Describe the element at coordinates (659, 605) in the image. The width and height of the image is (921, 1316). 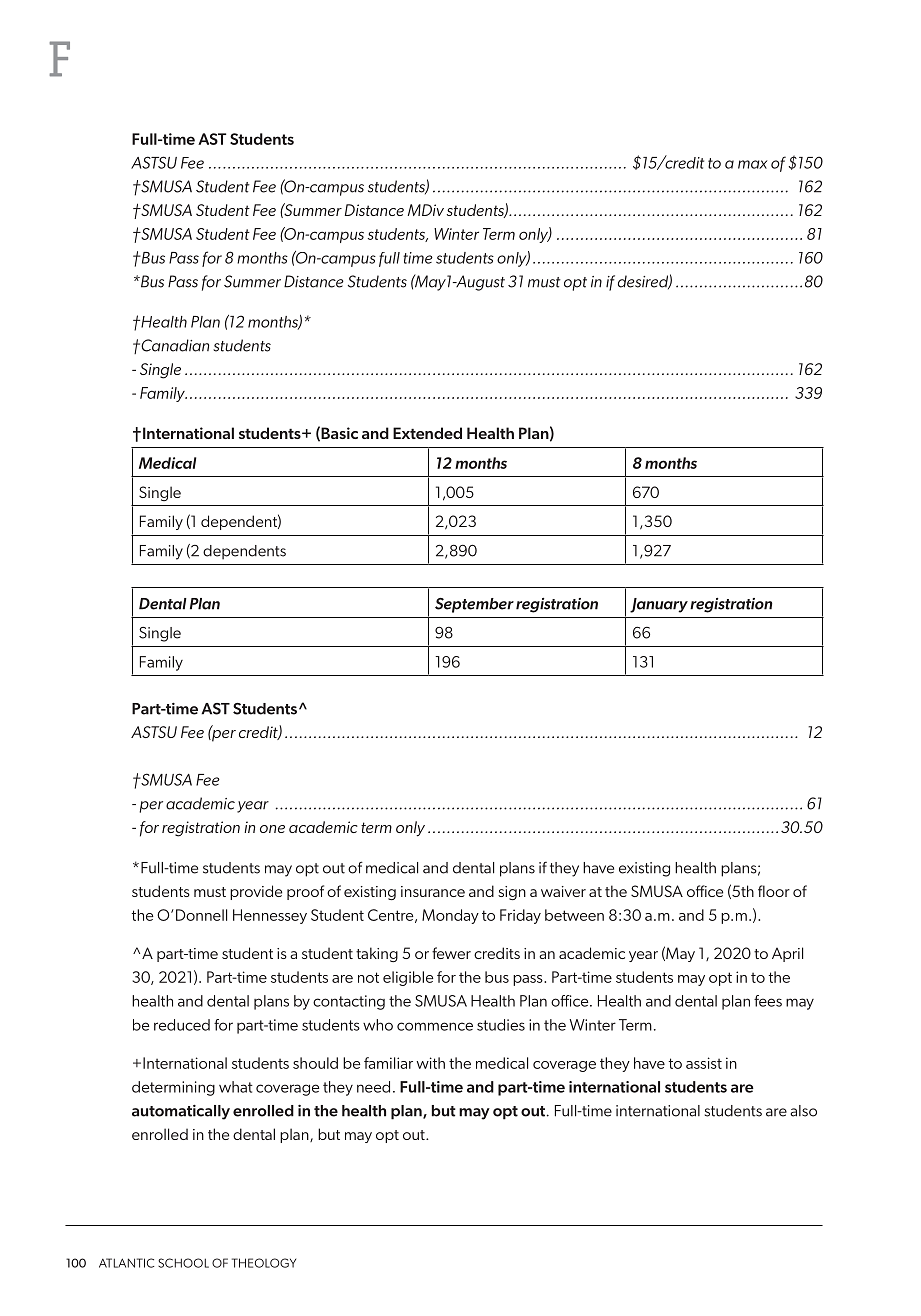
I see `January` at that location.
